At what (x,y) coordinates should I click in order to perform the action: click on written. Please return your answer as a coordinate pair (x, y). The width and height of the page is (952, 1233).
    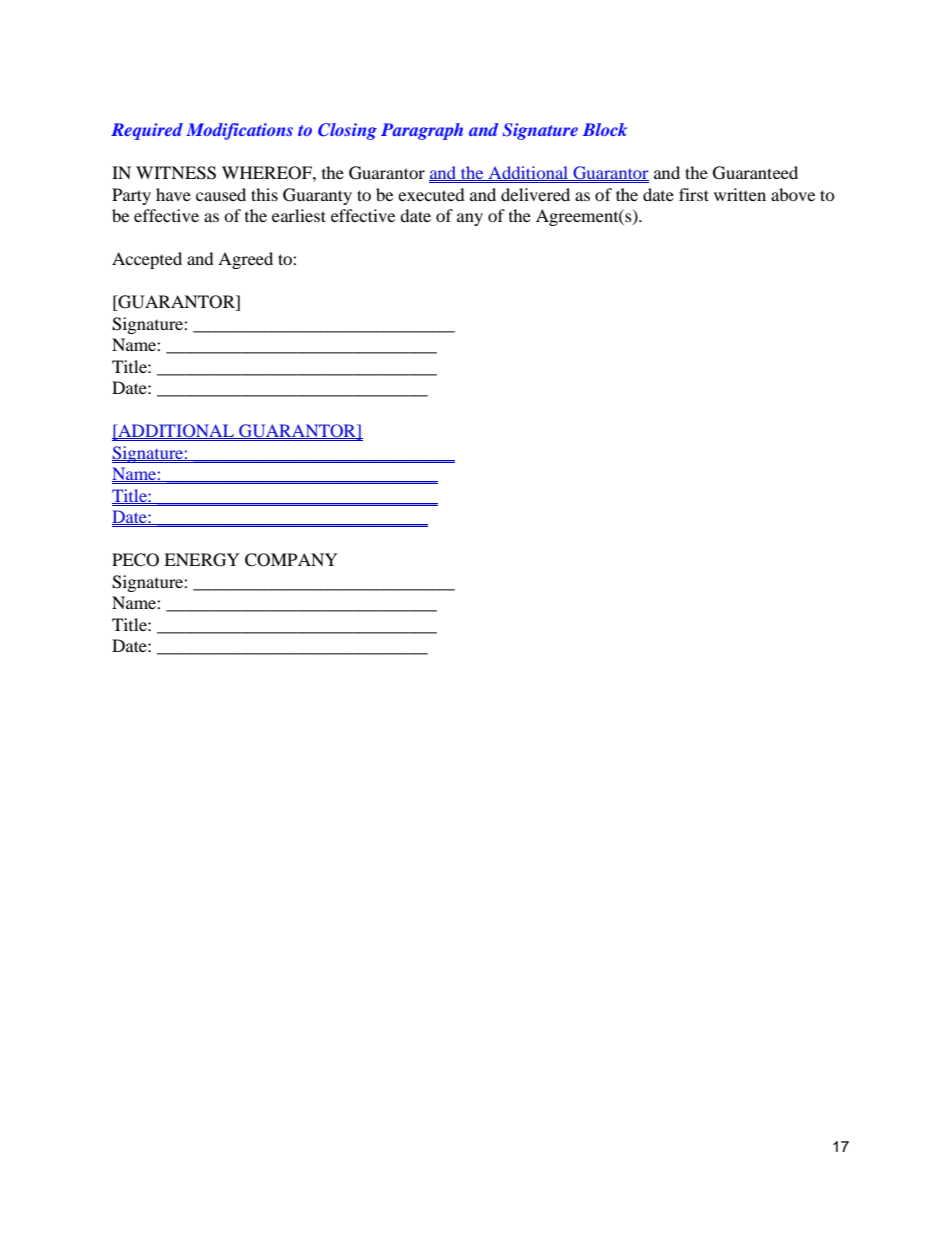
    Looking at the image, I should click on (740, 194).
